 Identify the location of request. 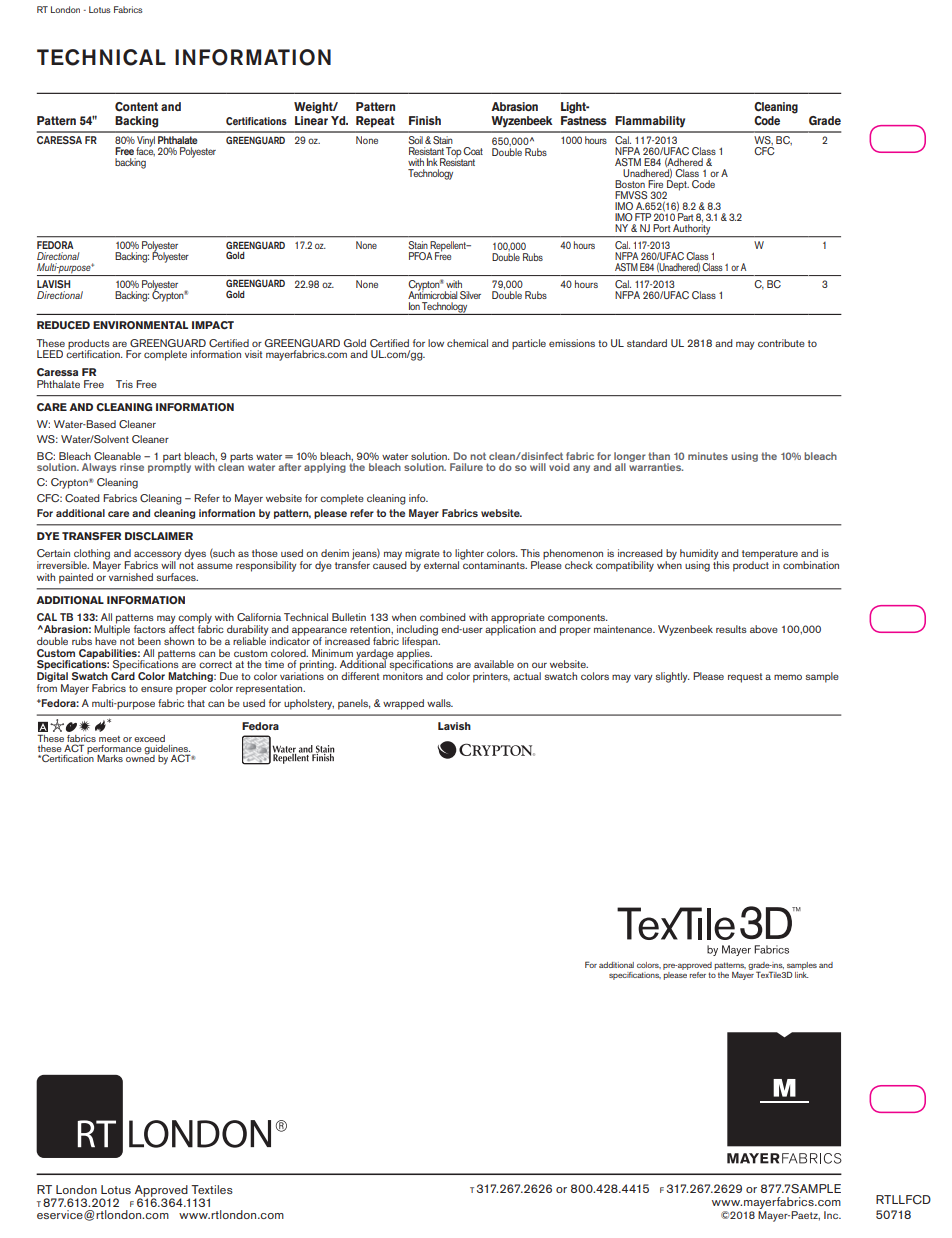
(745, 678).
